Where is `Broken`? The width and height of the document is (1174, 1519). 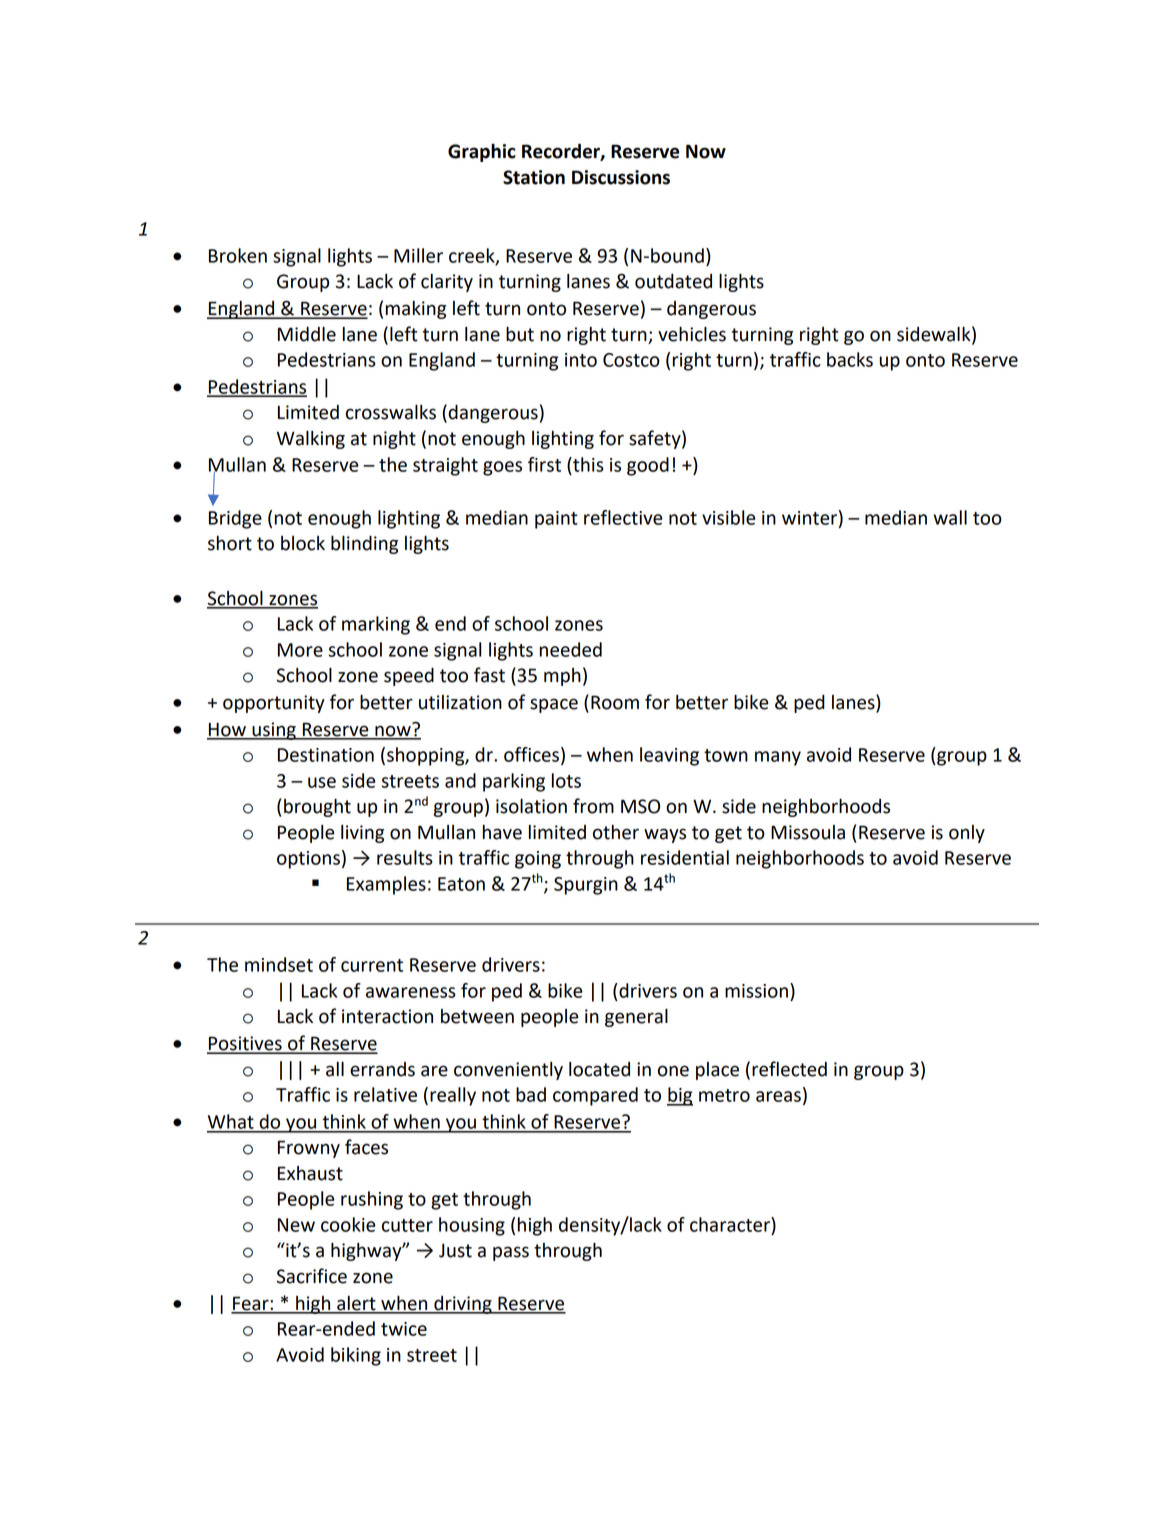 Broken is located at coordinates (238, 255).
